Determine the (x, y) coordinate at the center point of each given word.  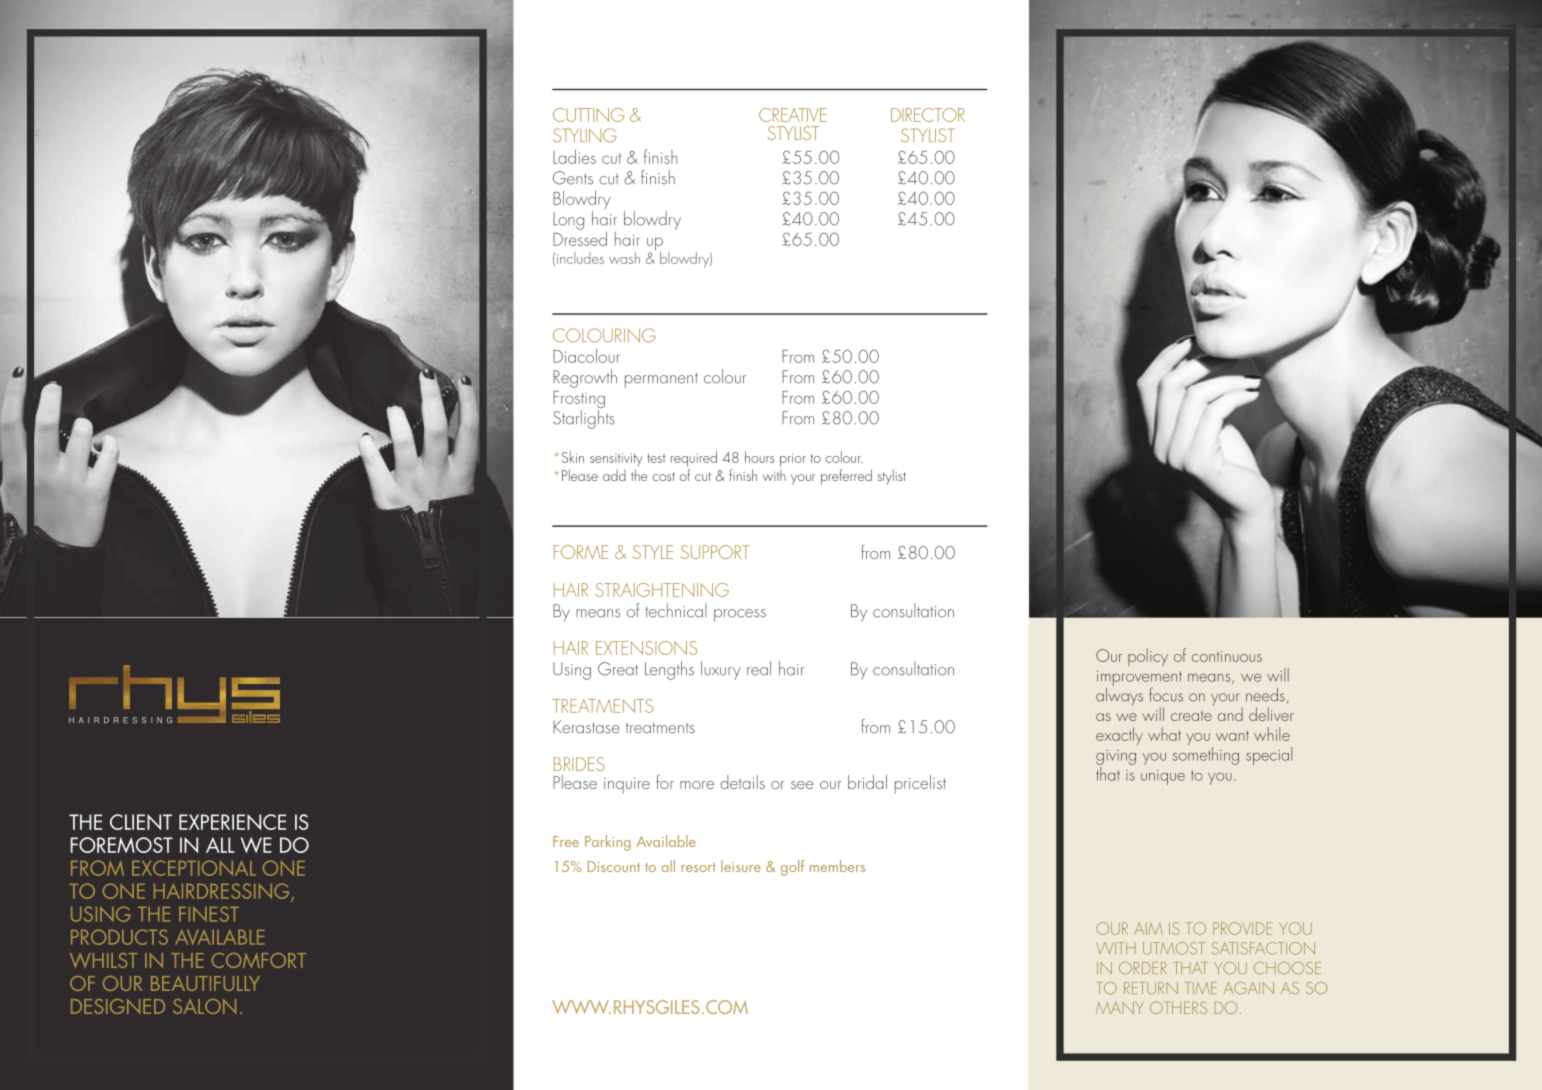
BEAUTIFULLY (205, 983)
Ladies (574, 156)
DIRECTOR (928, 115)
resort (698, 867)
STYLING (585, 135)
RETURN (1151, 988)
